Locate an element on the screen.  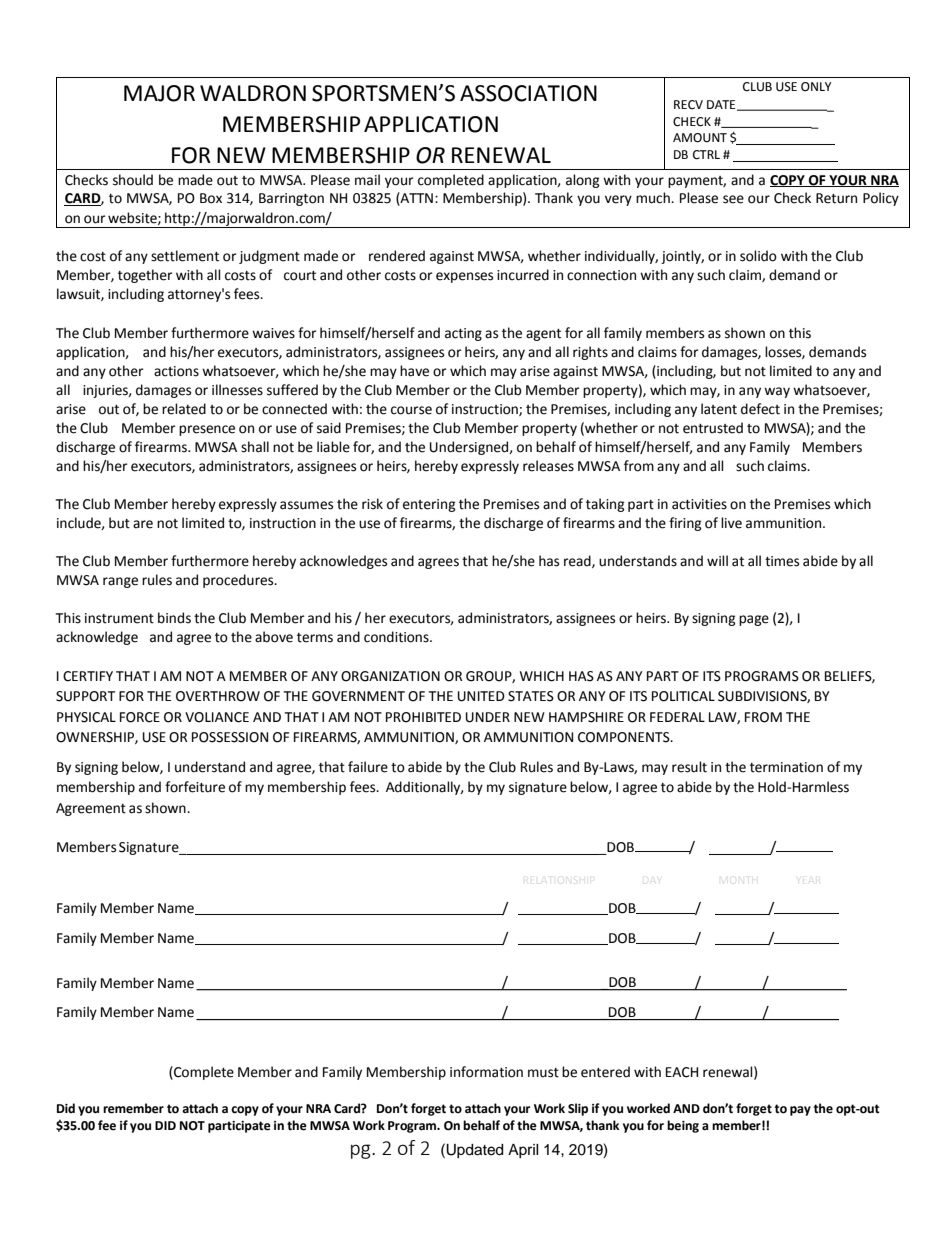
PROHIBITED is located at coordinates (423, 717).
